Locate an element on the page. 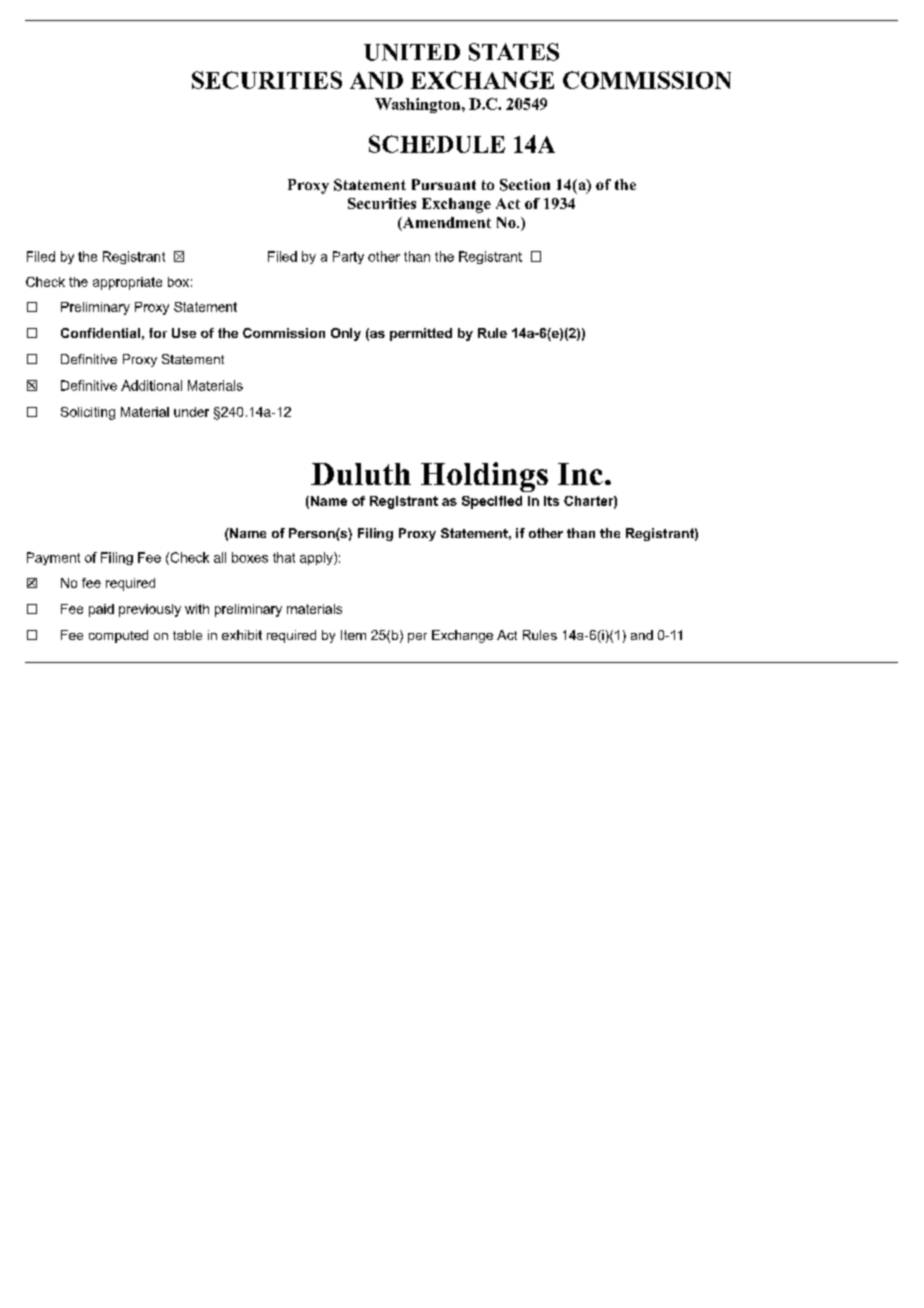 This image has width=924, height=1308. Confidential is located at coordinates (100, 333).
